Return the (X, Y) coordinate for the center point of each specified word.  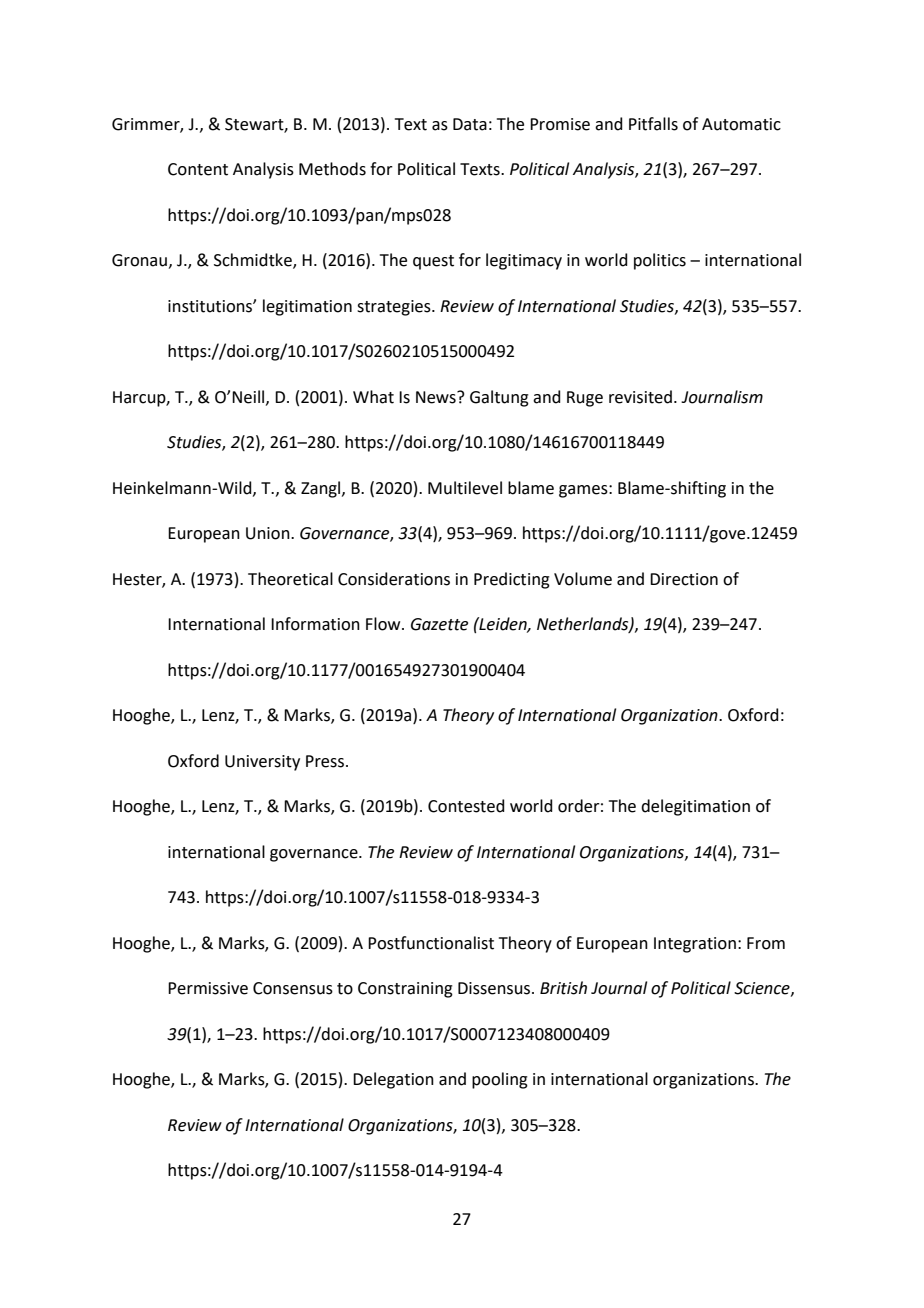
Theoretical (290, 579)
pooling (500, 1080)
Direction (684, 579)
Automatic (741, 124)
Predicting (512, 580)
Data (470, 124)
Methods (332, 169)
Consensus (293, 988)
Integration (695, 945)
